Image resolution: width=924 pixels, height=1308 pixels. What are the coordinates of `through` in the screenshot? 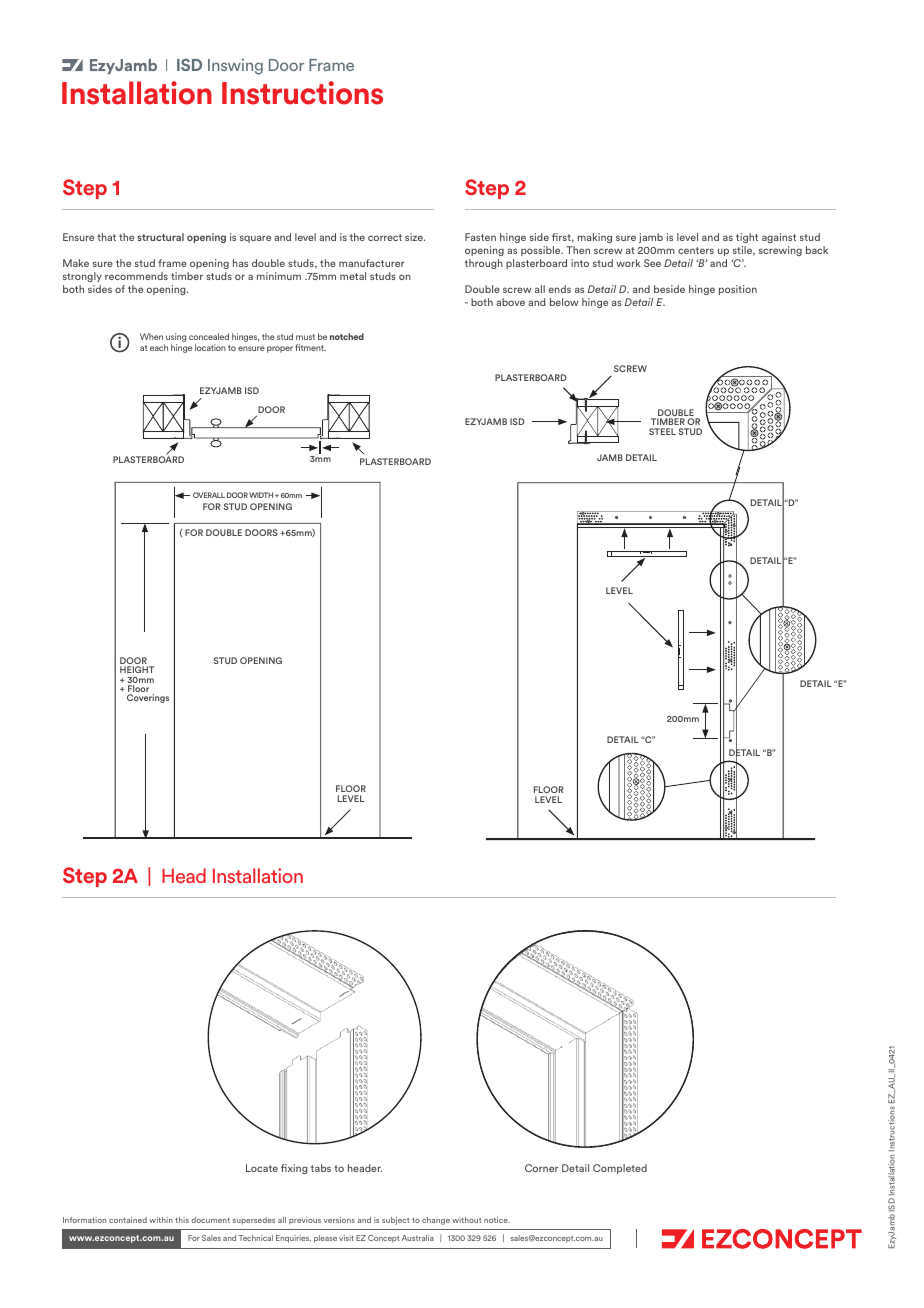 It's located at (484, 264).
